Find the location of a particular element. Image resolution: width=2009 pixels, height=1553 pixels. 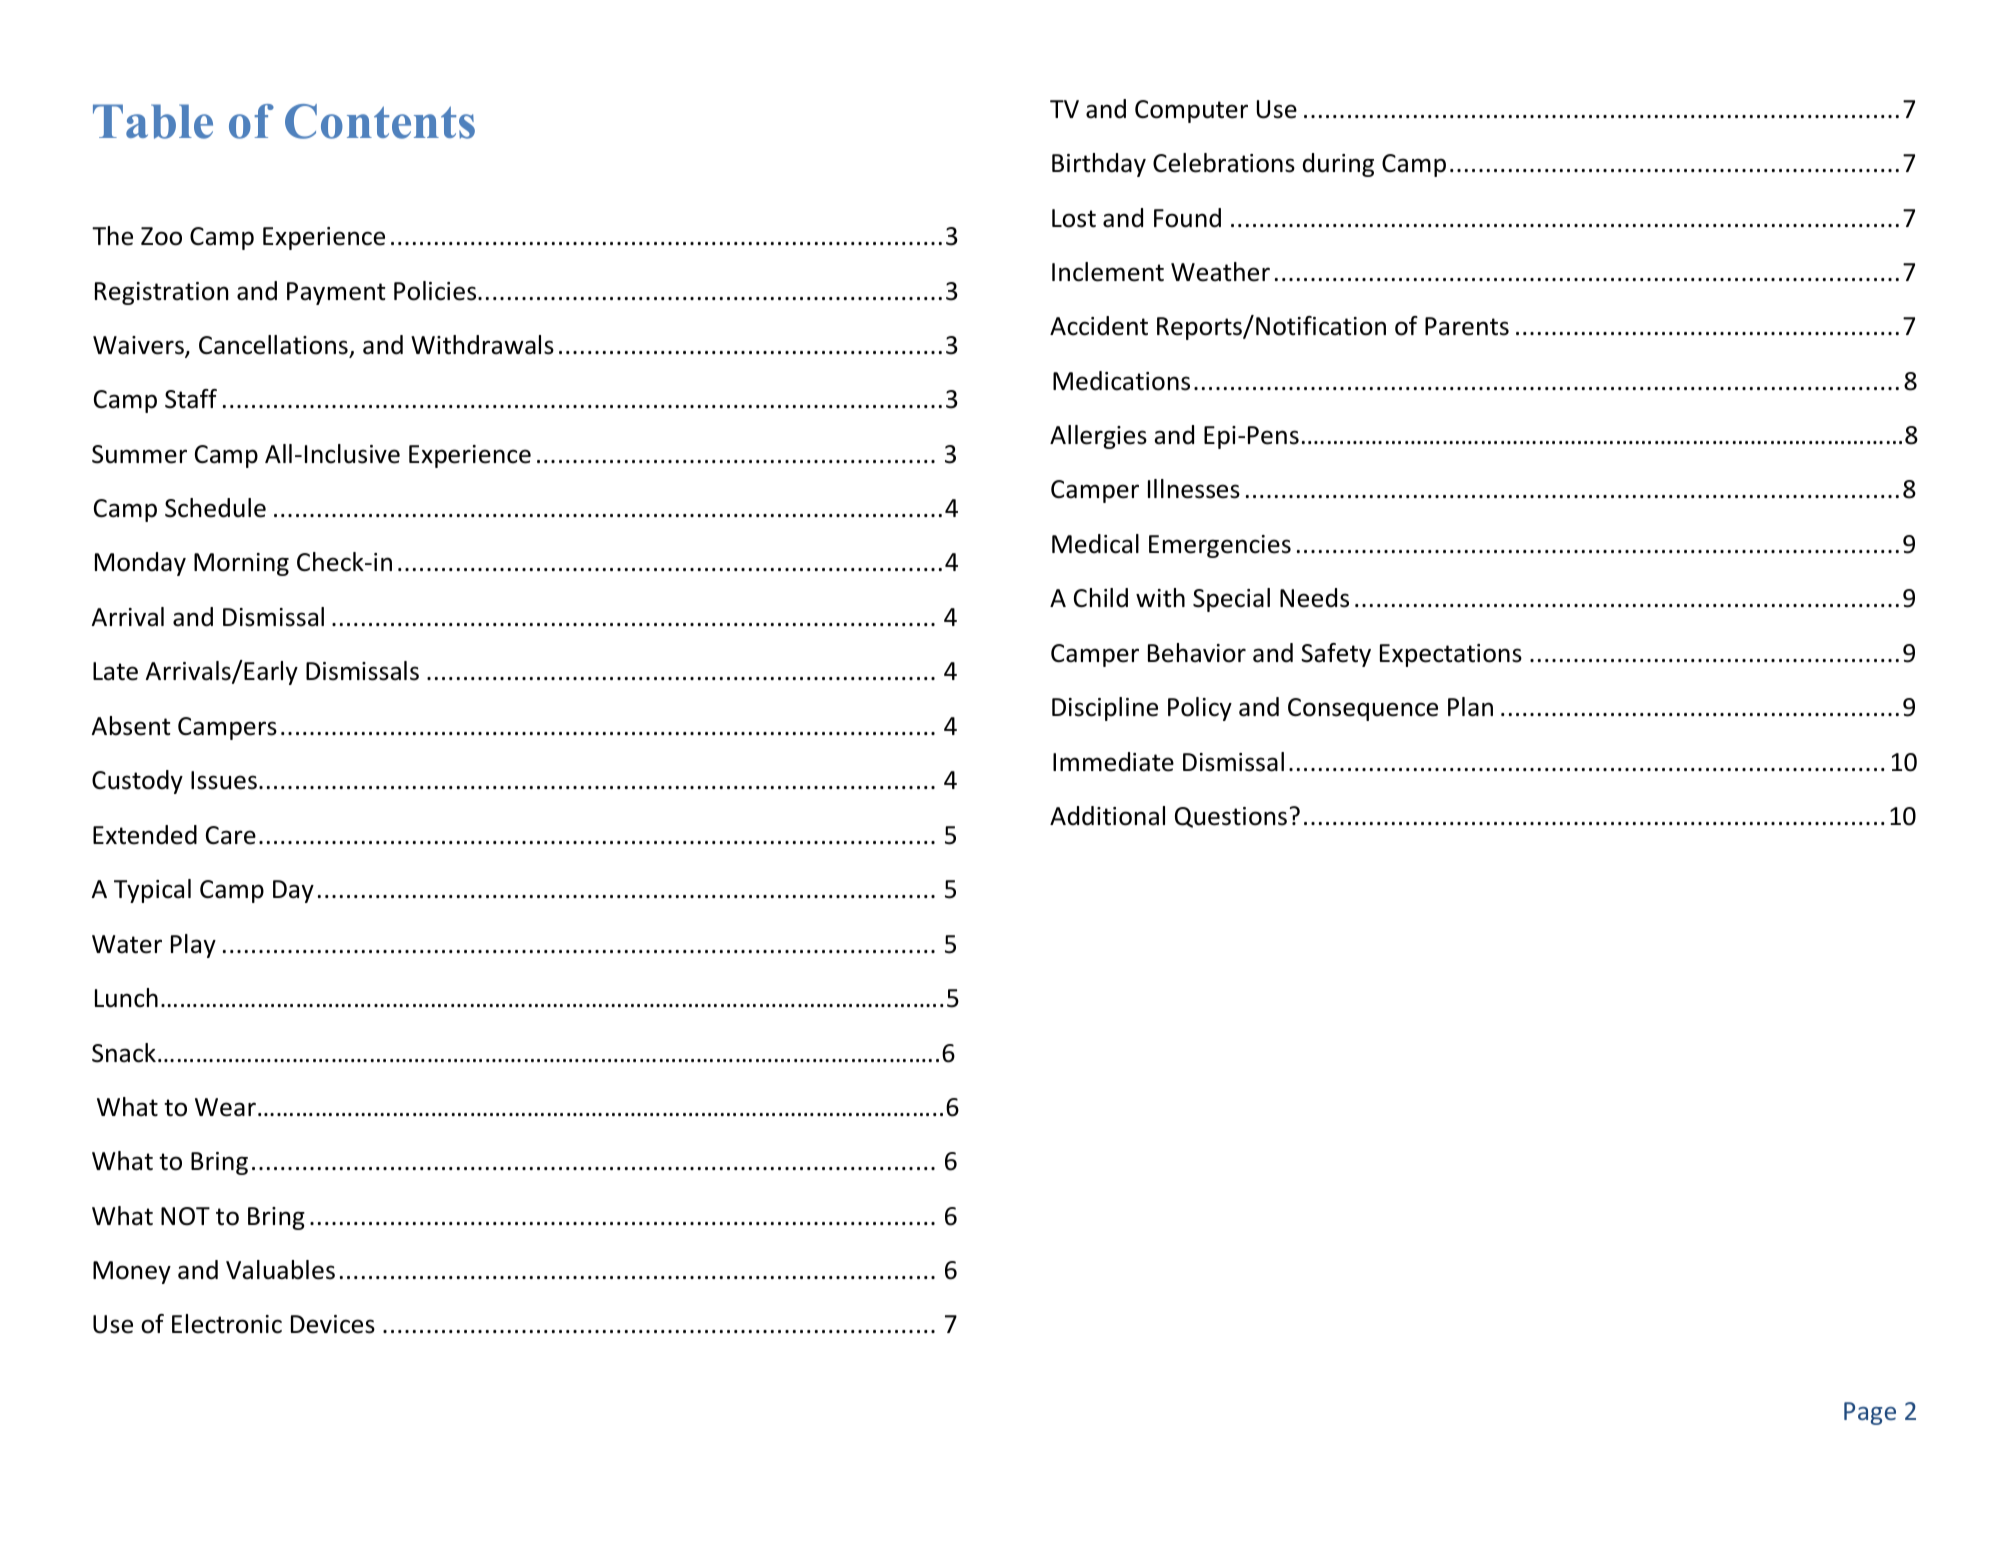

Electronic is located at coordinates (227, 1324).
